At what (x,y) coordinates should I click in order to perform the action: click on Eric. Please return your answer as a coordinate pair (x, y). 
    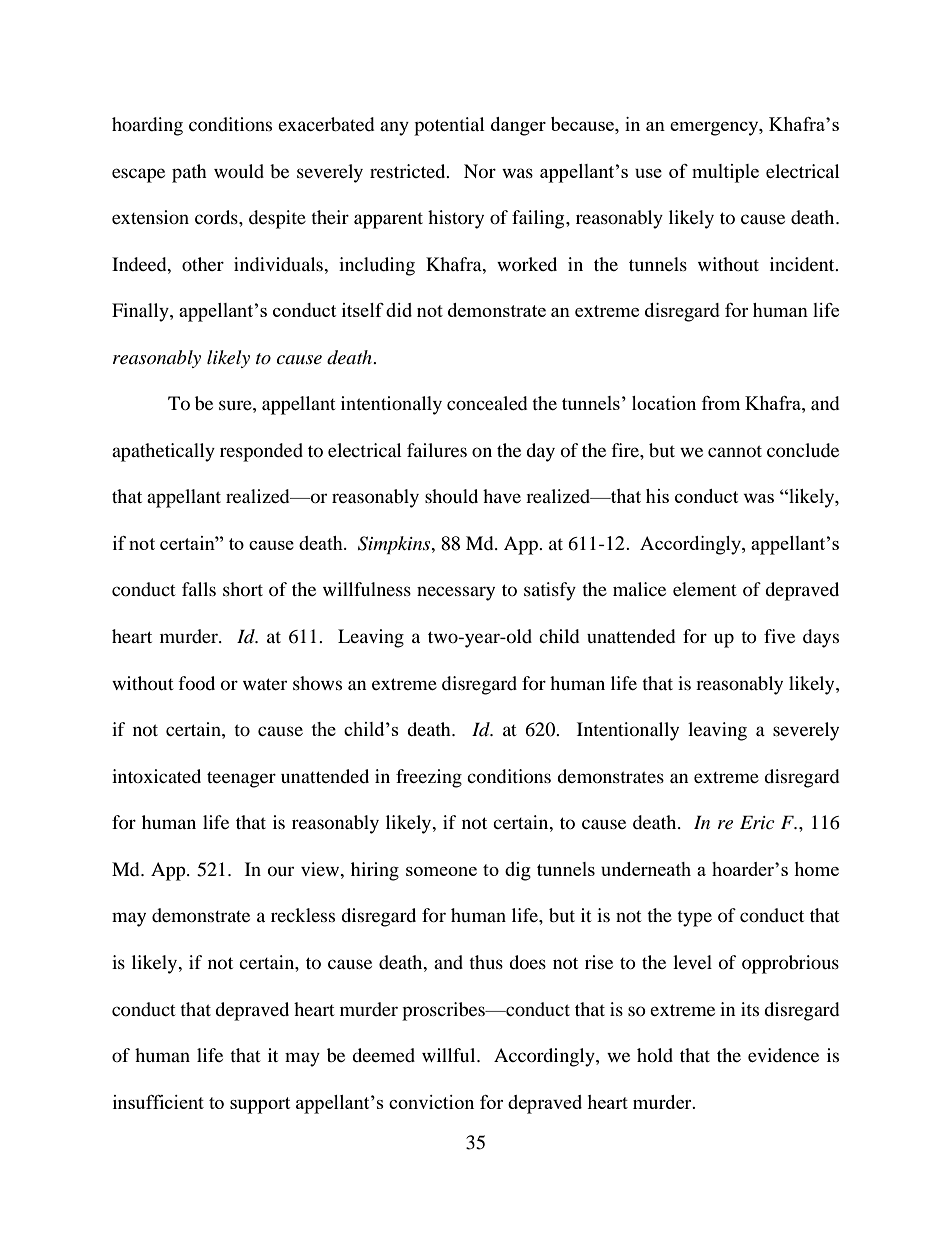
    Looking at the image, I should click on (757, 822).
